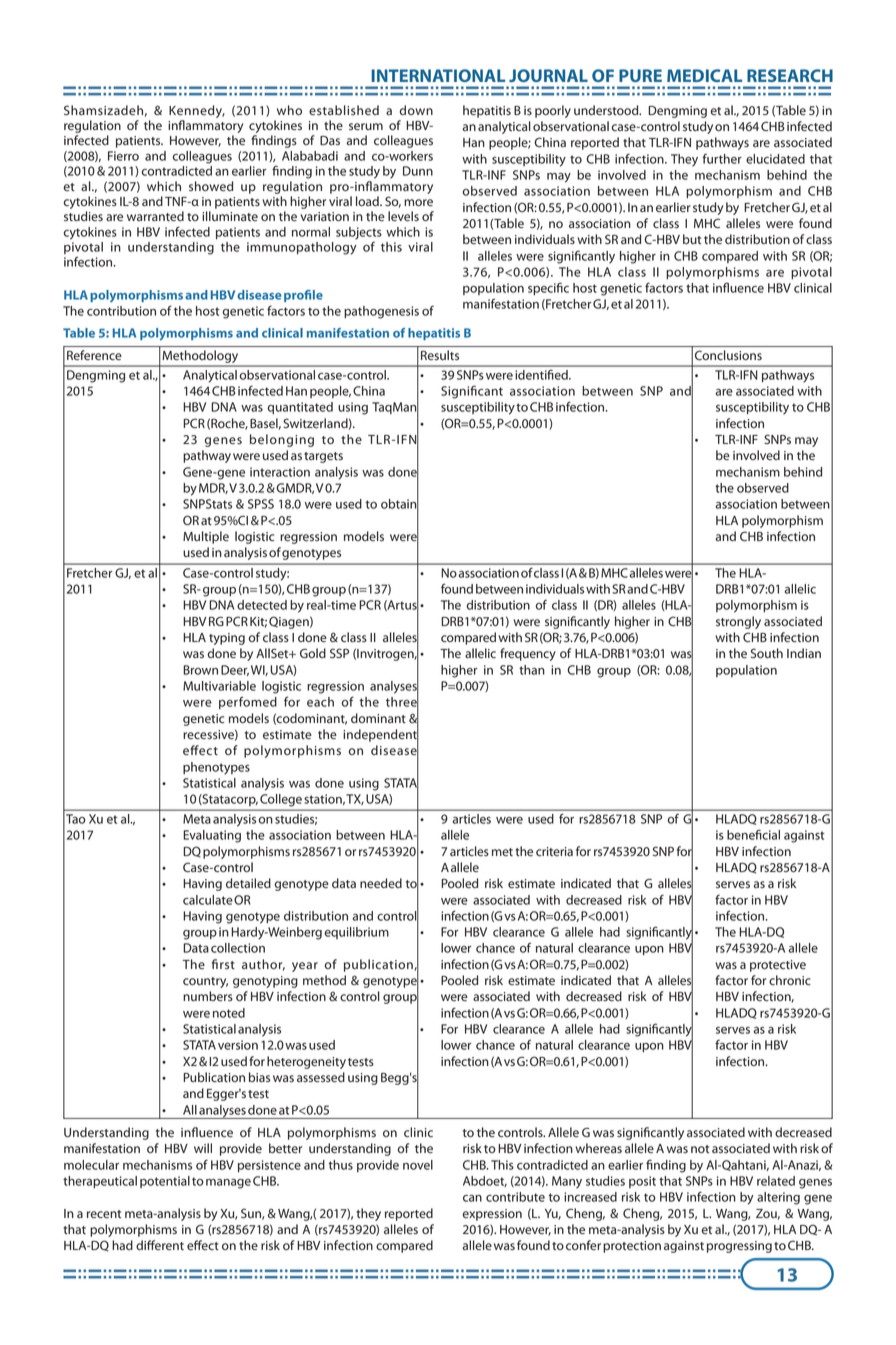 The image size is (896, 1345). Describe the element at coordinates (778, 966) in the screenshot. I see `protective` at that location.
